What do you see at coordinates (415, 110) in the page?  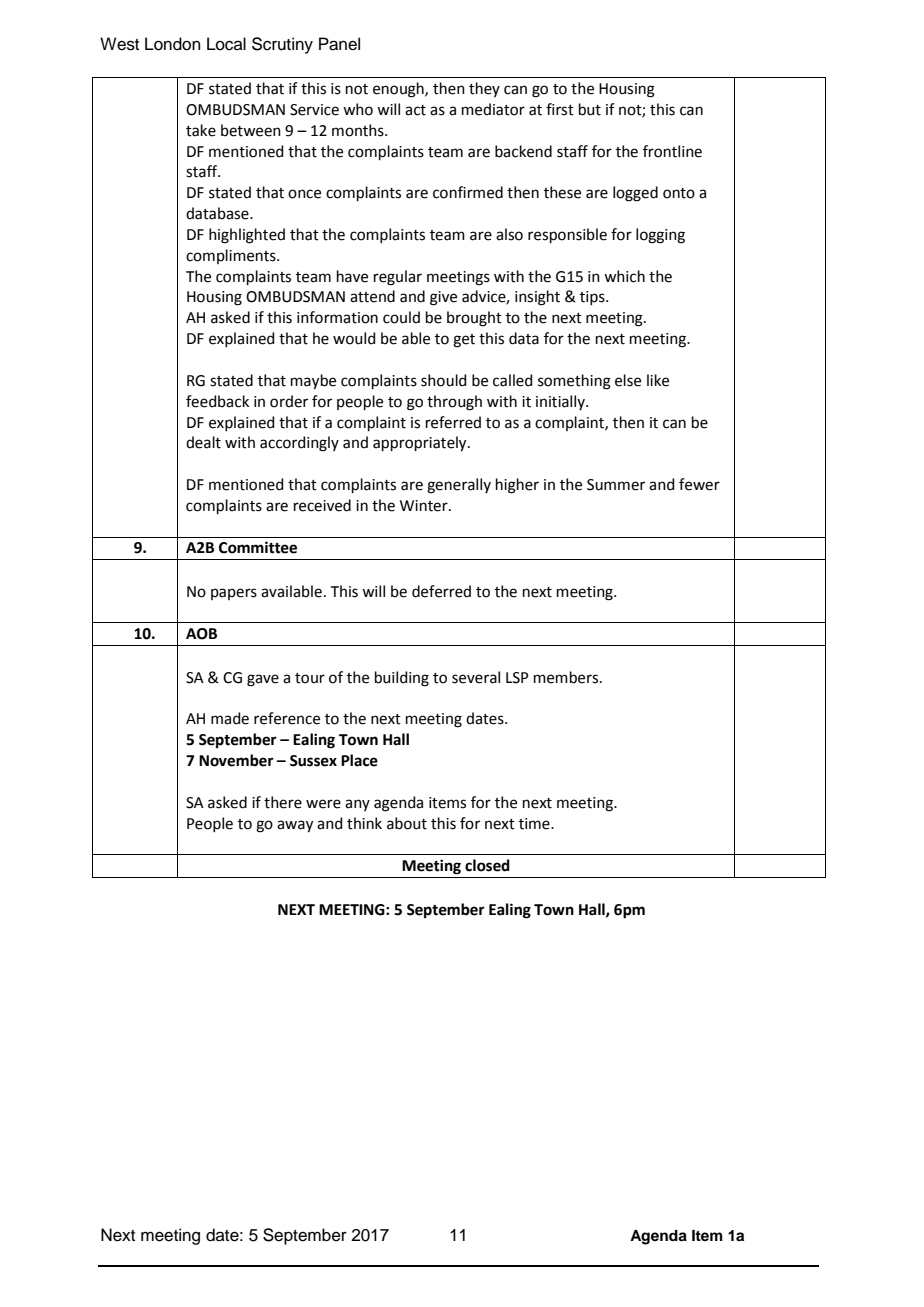 I see `act` at bounding box center [415, 110].
